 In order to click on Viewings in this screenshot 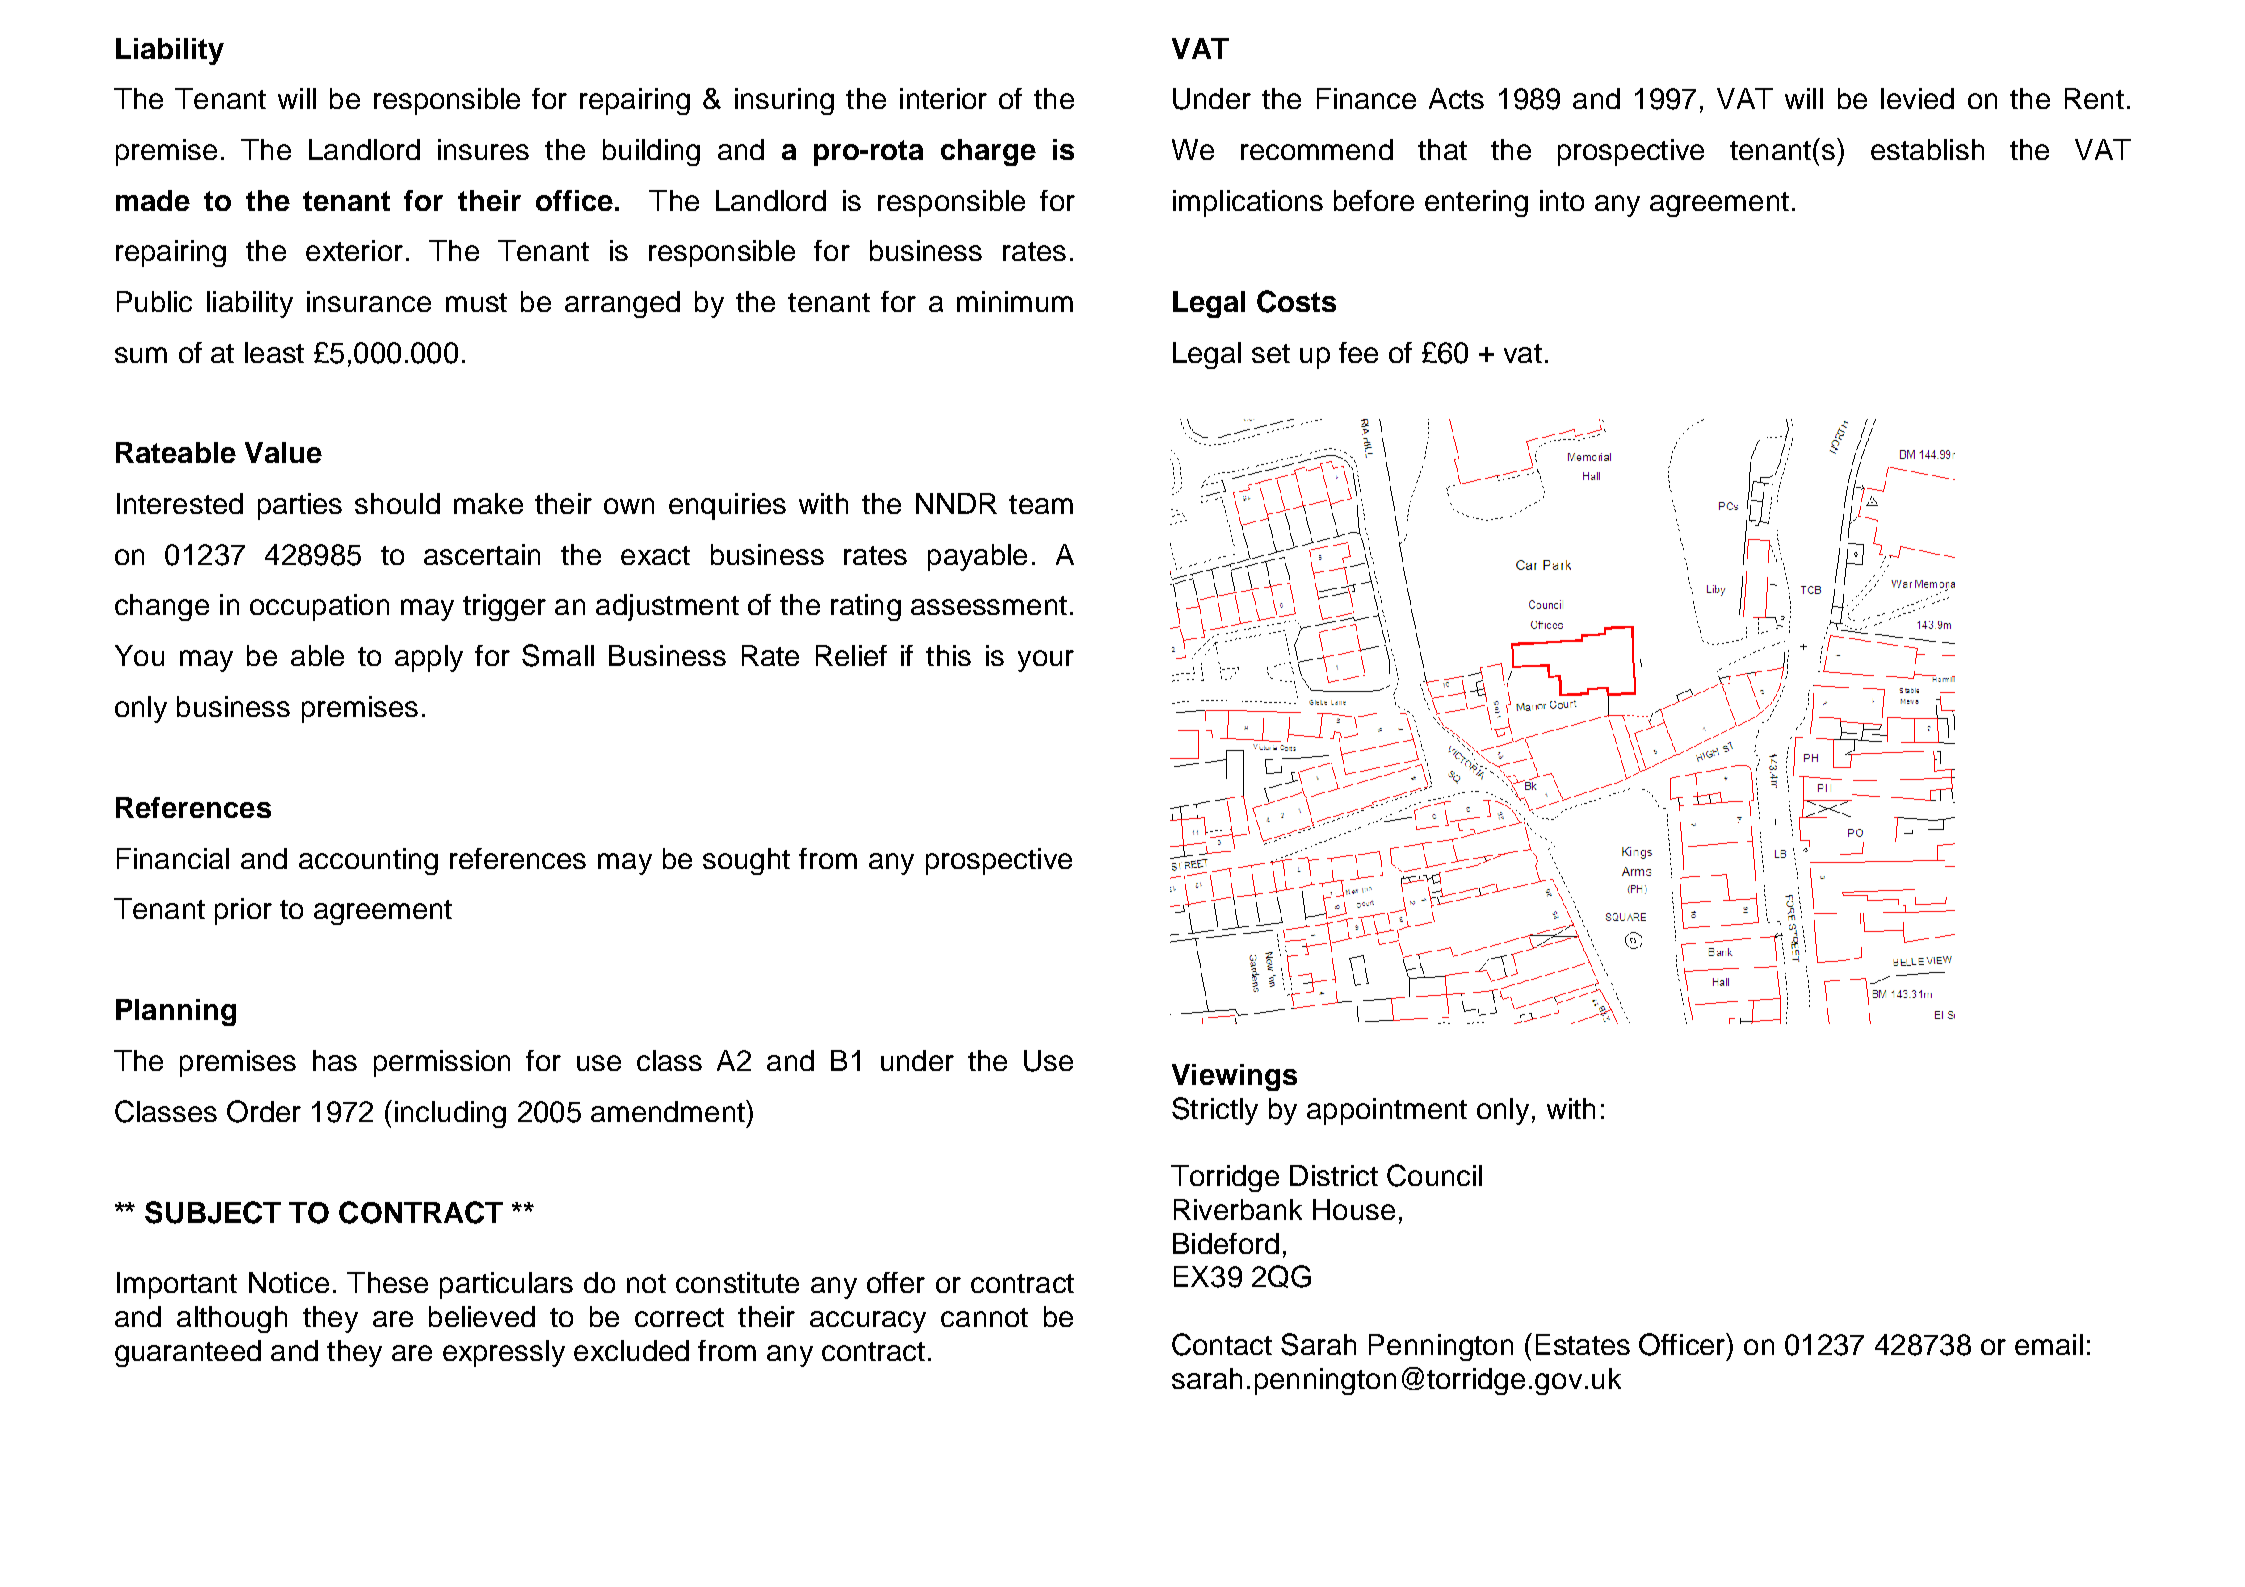, I will do `click(1234, 1077)`.
